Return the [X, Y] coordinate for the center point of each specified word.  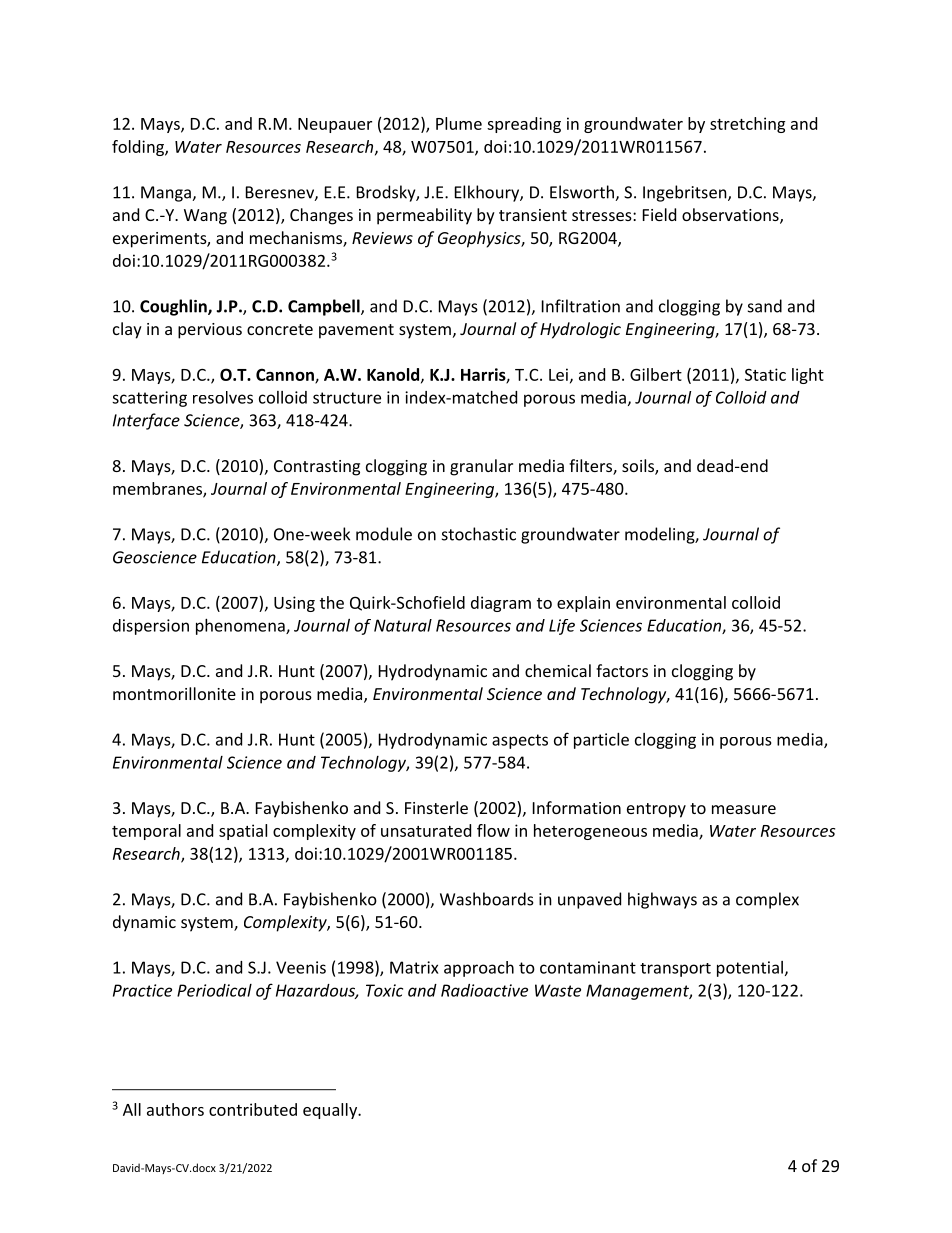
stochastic [479, 534]
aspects [520, 741]
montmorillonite [174, 693]
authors [175, 1109]
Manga [167, 194]
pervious [210, 331]
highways [662, 900]
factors [622, 670]
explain [583, 604]
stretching [747, 125]
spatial [243, 832]
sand [765, 306]
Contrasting [317, 468]
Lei [558, 374]
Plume [459, 123]
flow [493, 830]
